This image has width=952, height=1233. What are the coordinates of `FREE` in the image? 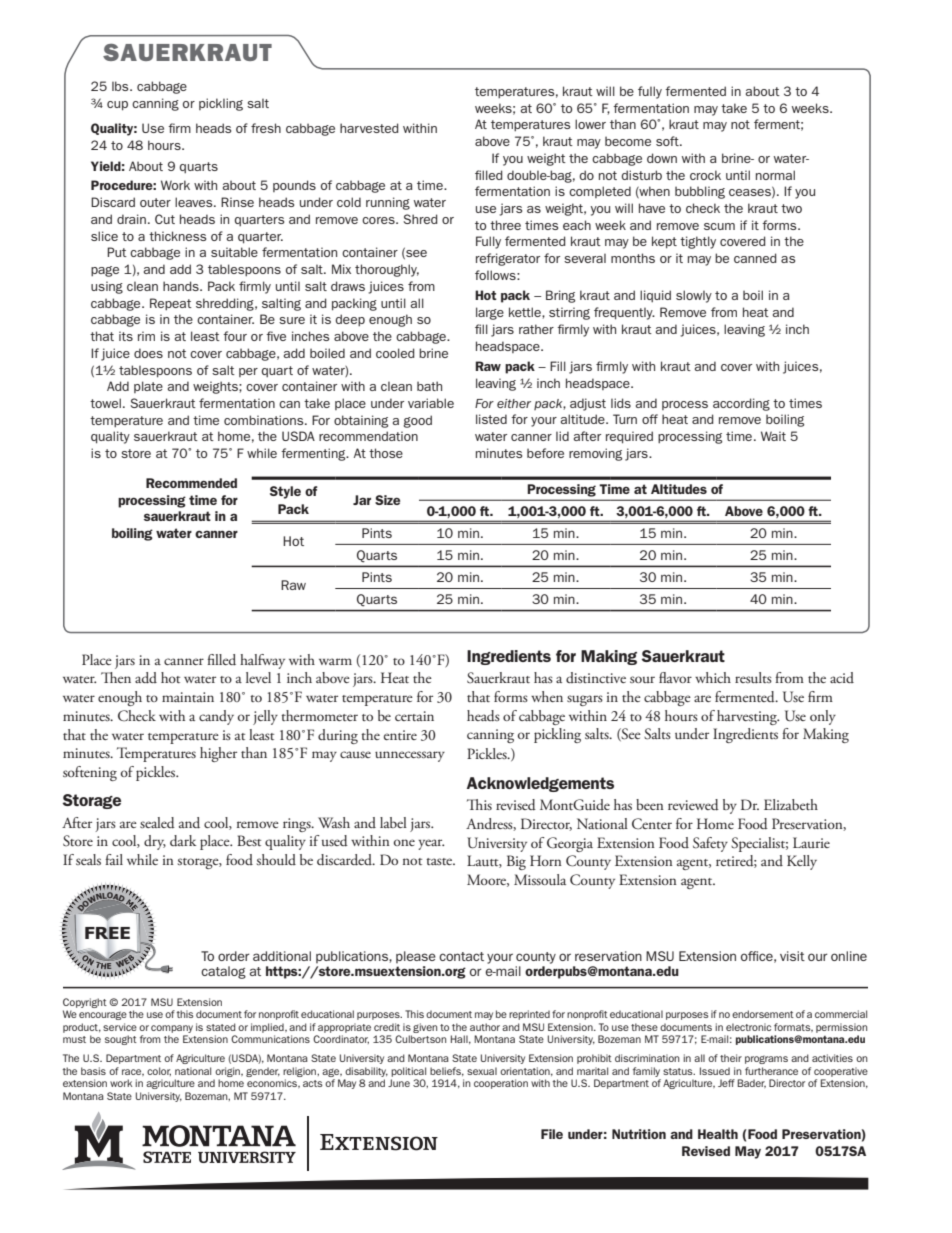 It's located at (107, 934).
